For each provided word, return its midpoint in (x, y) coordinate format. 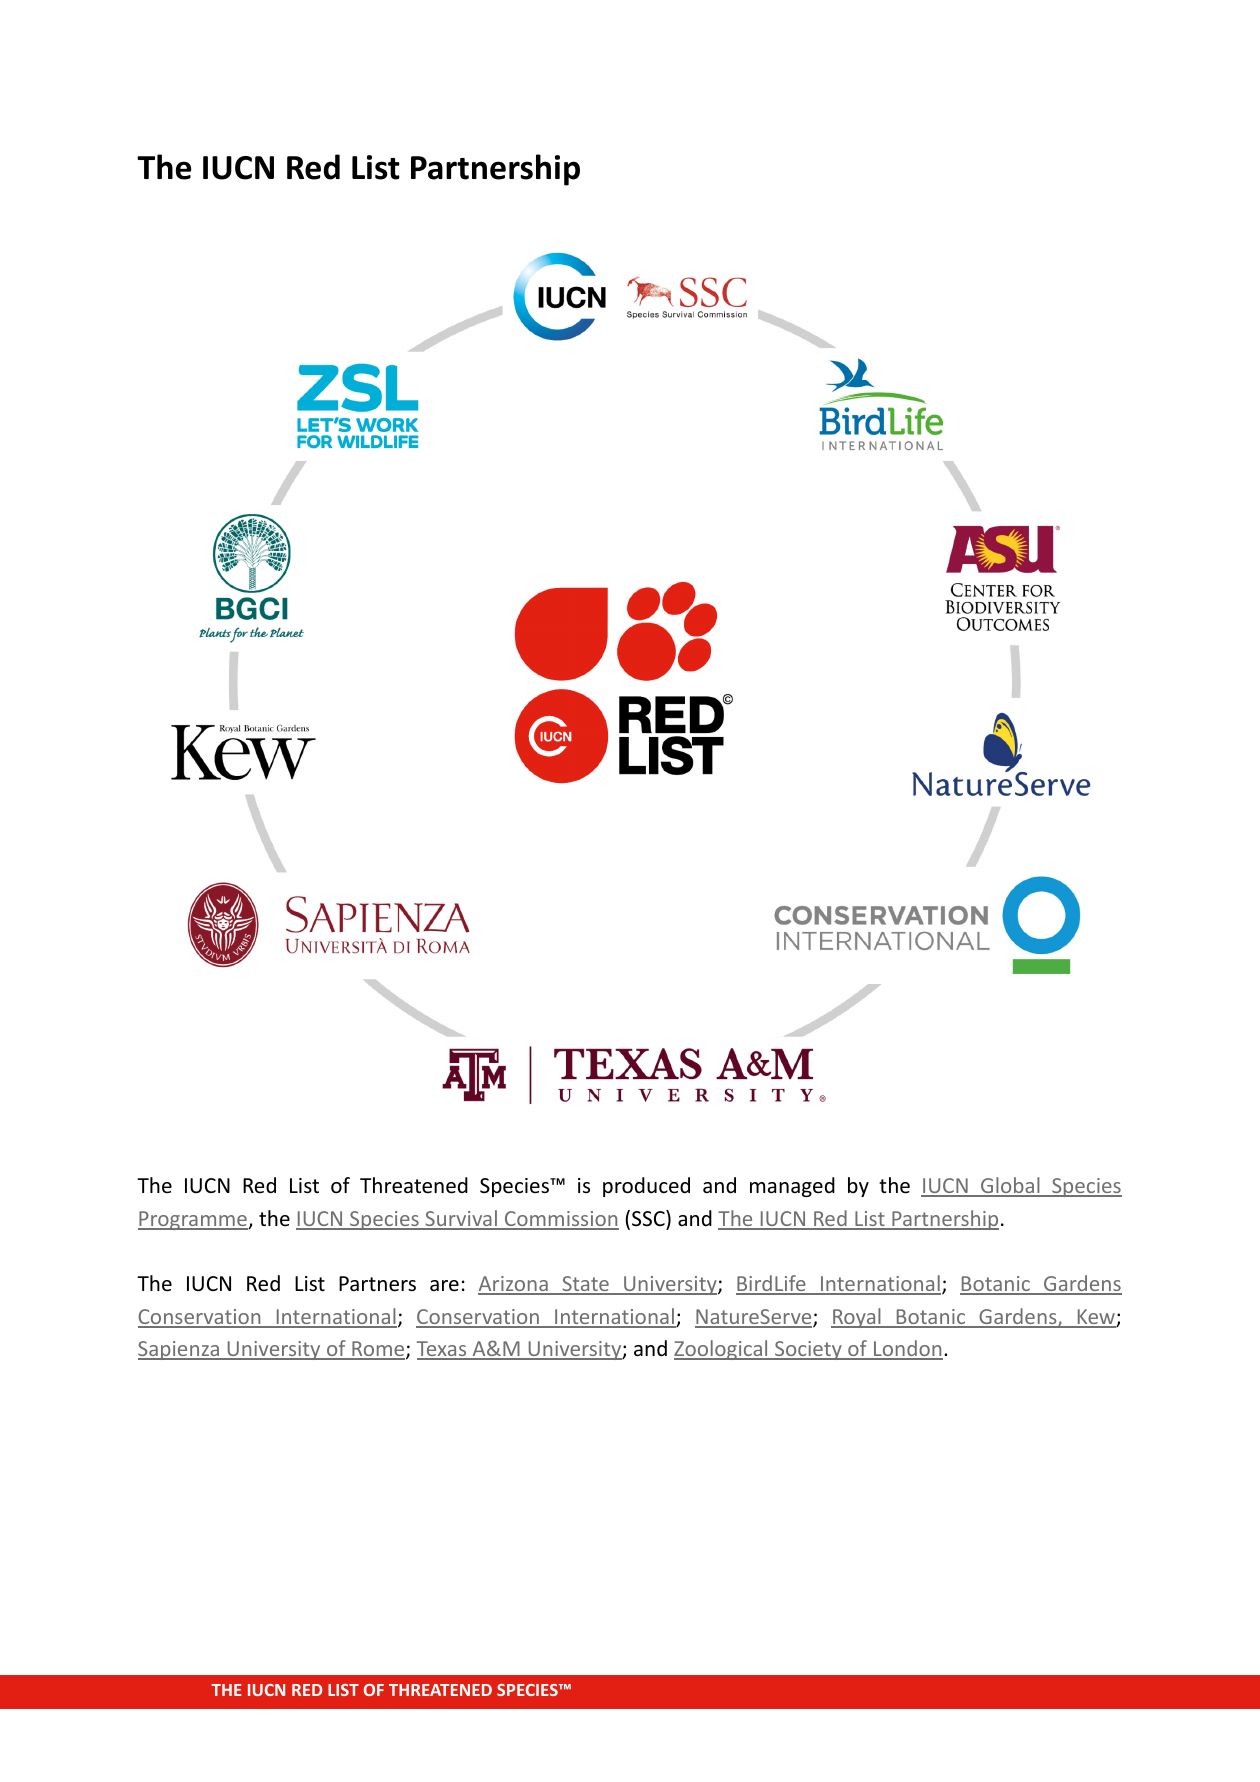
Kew (1096, 1318)
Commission (561, 1220)
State (585, 1285)
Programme (193, 1220)
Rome (378, 1350)
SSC (649, 1218)
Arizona (514, 1285)
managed (792, 1187)
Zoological (722, 1350)
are (444, 1285)
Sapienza (180, 1350)
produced (646, 1187)
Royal (857, 1318)
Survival (461, 1219)
